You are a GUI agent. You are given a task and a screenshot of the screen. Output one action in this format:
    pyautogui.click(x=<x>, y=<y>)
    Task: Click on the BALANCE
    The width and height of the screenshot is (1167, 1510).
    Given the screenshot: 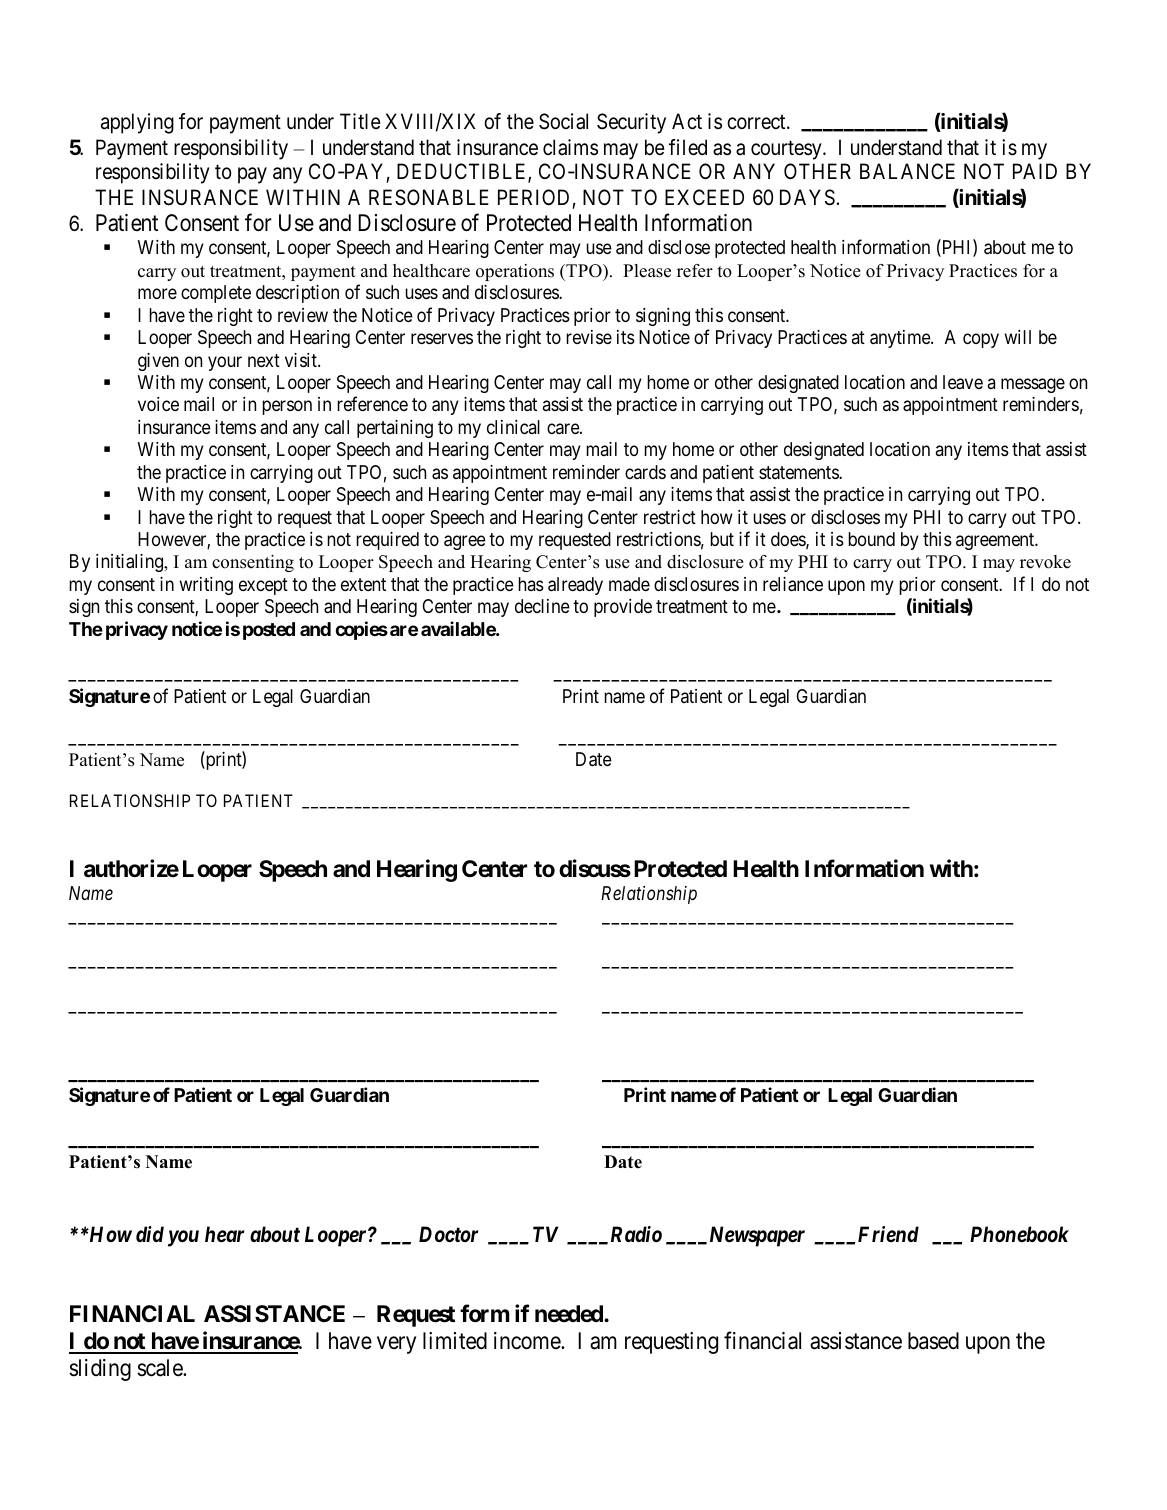 What is the action you would take?
    pyautogui.click(x=907, y=171)
